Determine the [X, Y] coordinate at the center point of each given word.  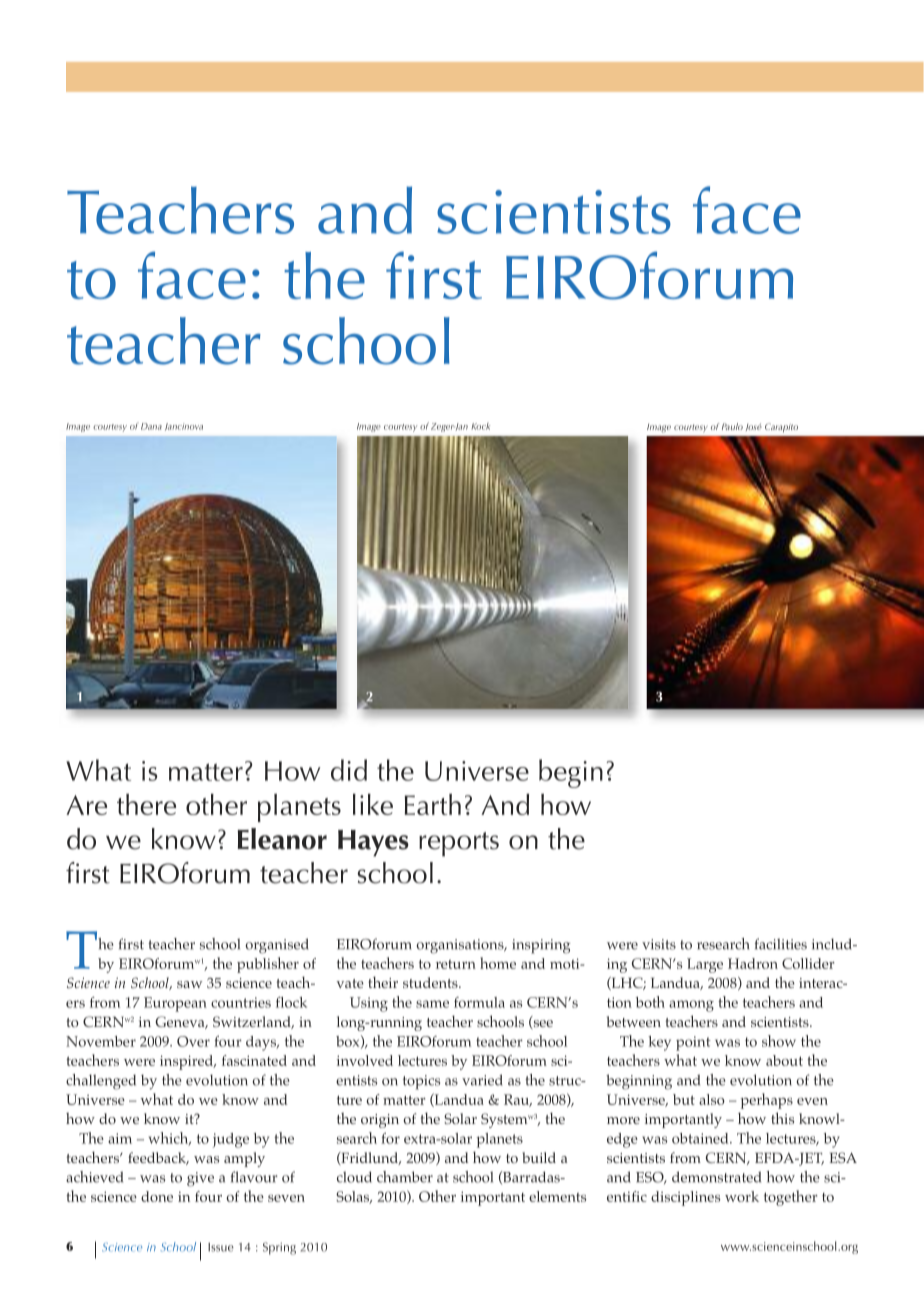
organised [277, 946]
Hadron [753, 963]
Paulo [732, 426]
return [456, 964]
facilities [781, 944]
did [349, 770]
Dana [151, 426]
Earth [433, 804]
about [784, 1060]
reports [459, 844]
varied [482, 1080]
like [373, 804]
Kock [481, 426]
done [157, 1196]
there [146, 804]
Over [193, 1041]
